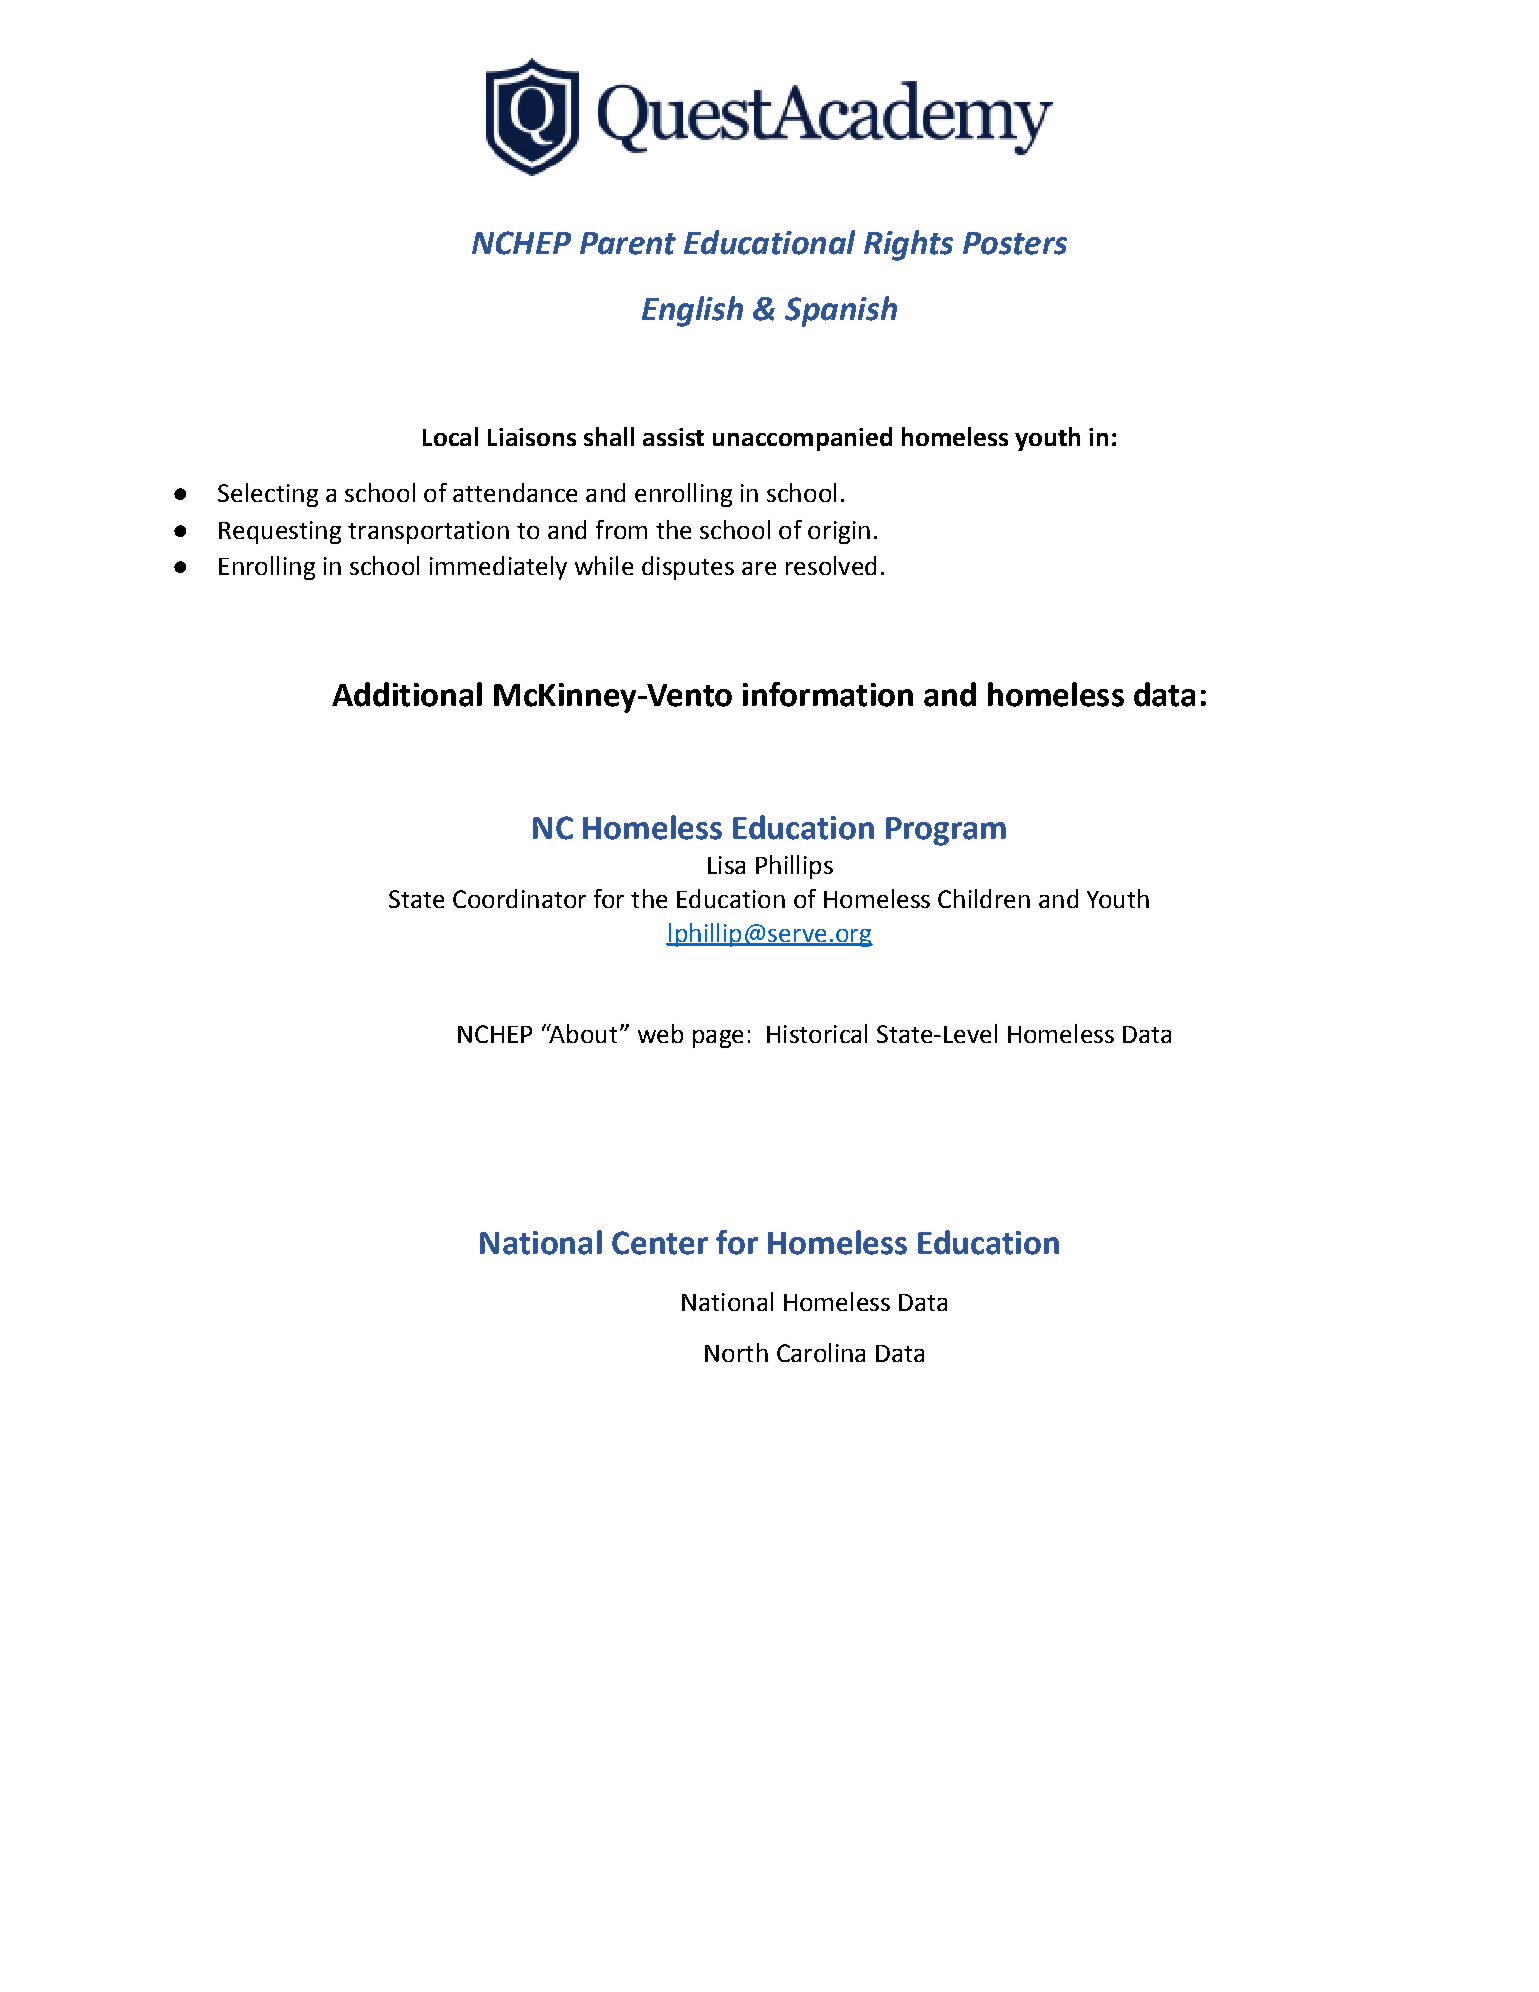 Image resolution: width=1539 pixels, height=1992 pixels. Describe the element at coordinates (688, 568) in the image. I see `disputes` at that location.
